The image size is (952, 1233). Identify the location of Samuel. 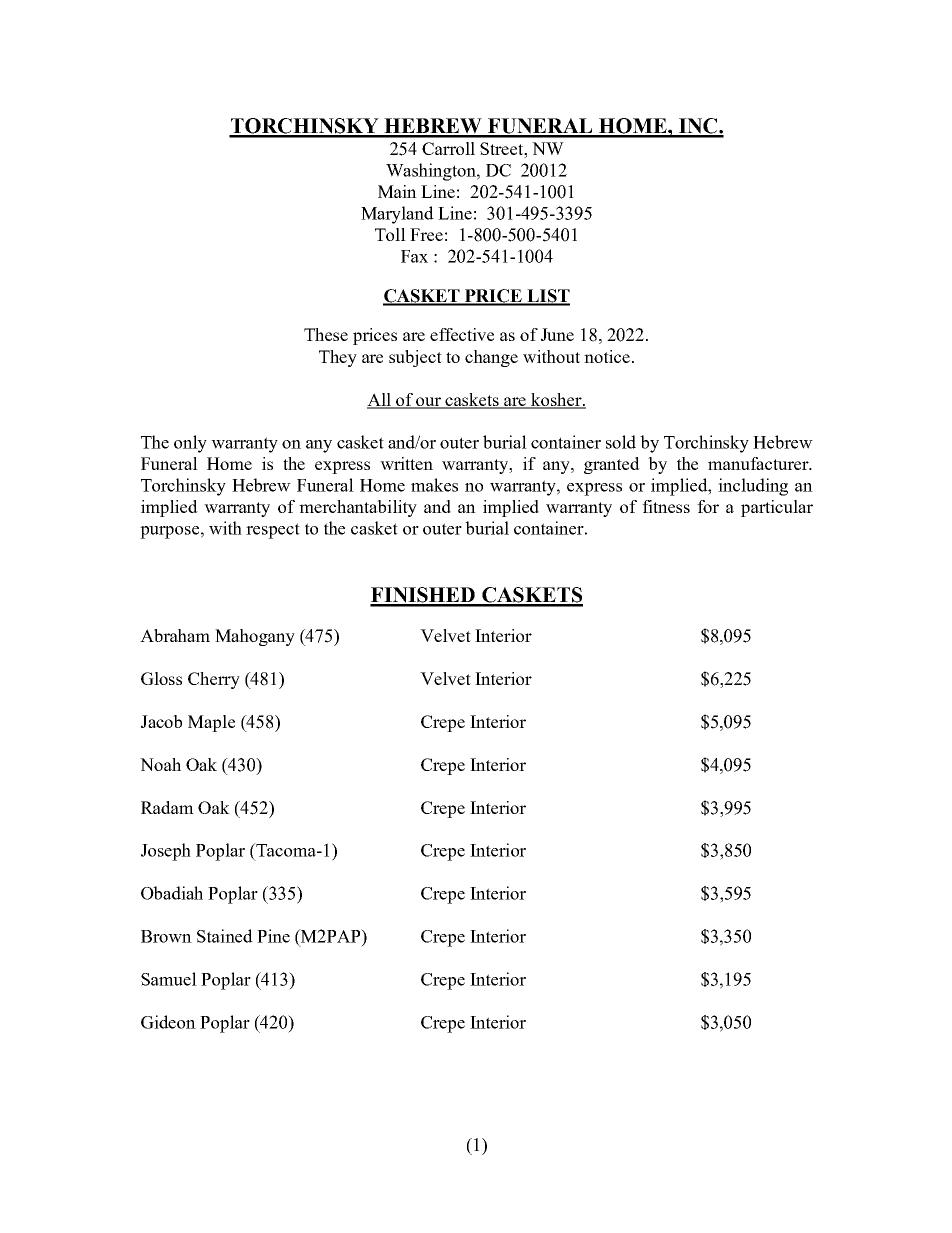
(169, 979).
